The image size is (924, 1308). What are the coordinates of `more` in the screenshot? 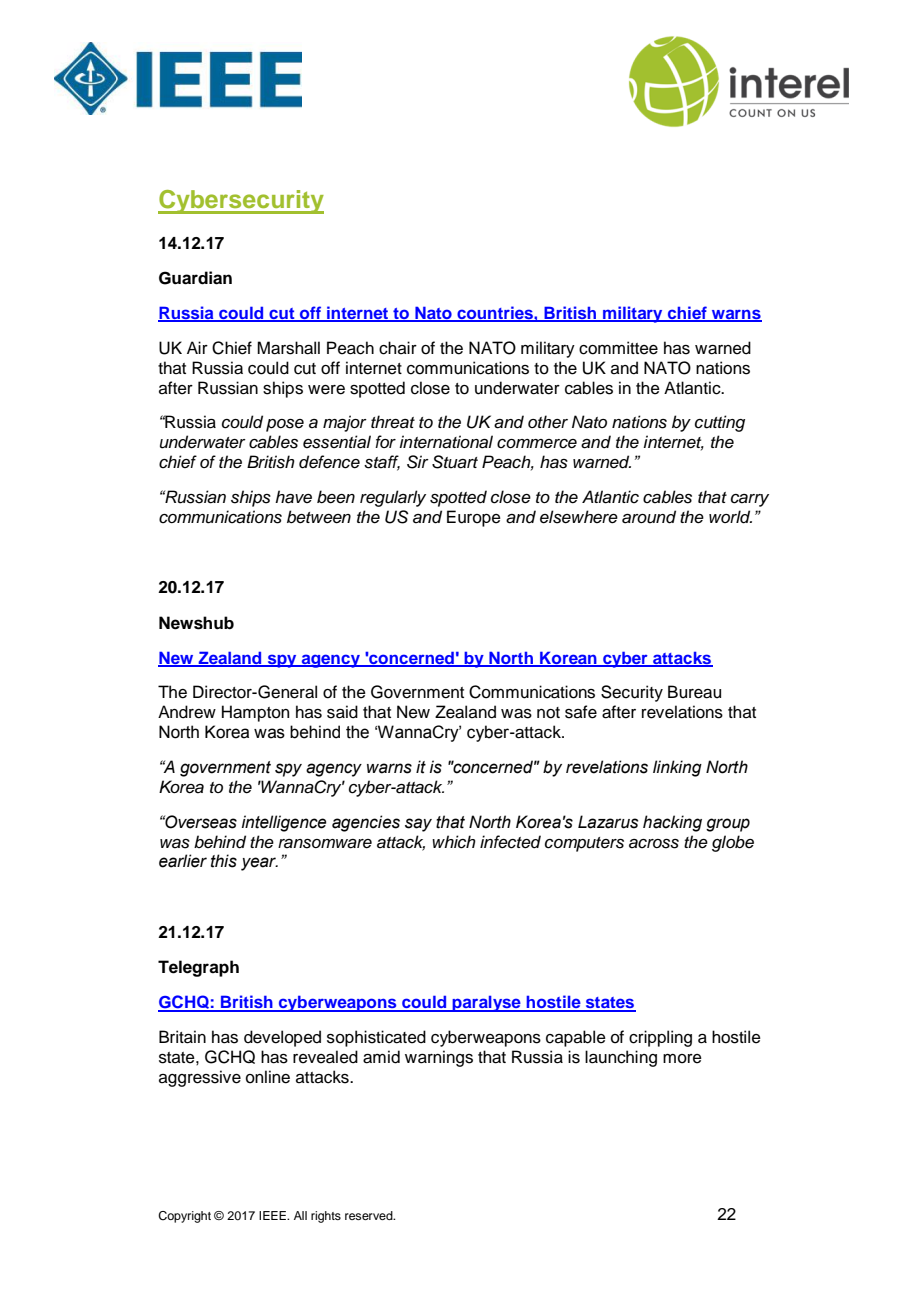 It's located at (682, 1059).
